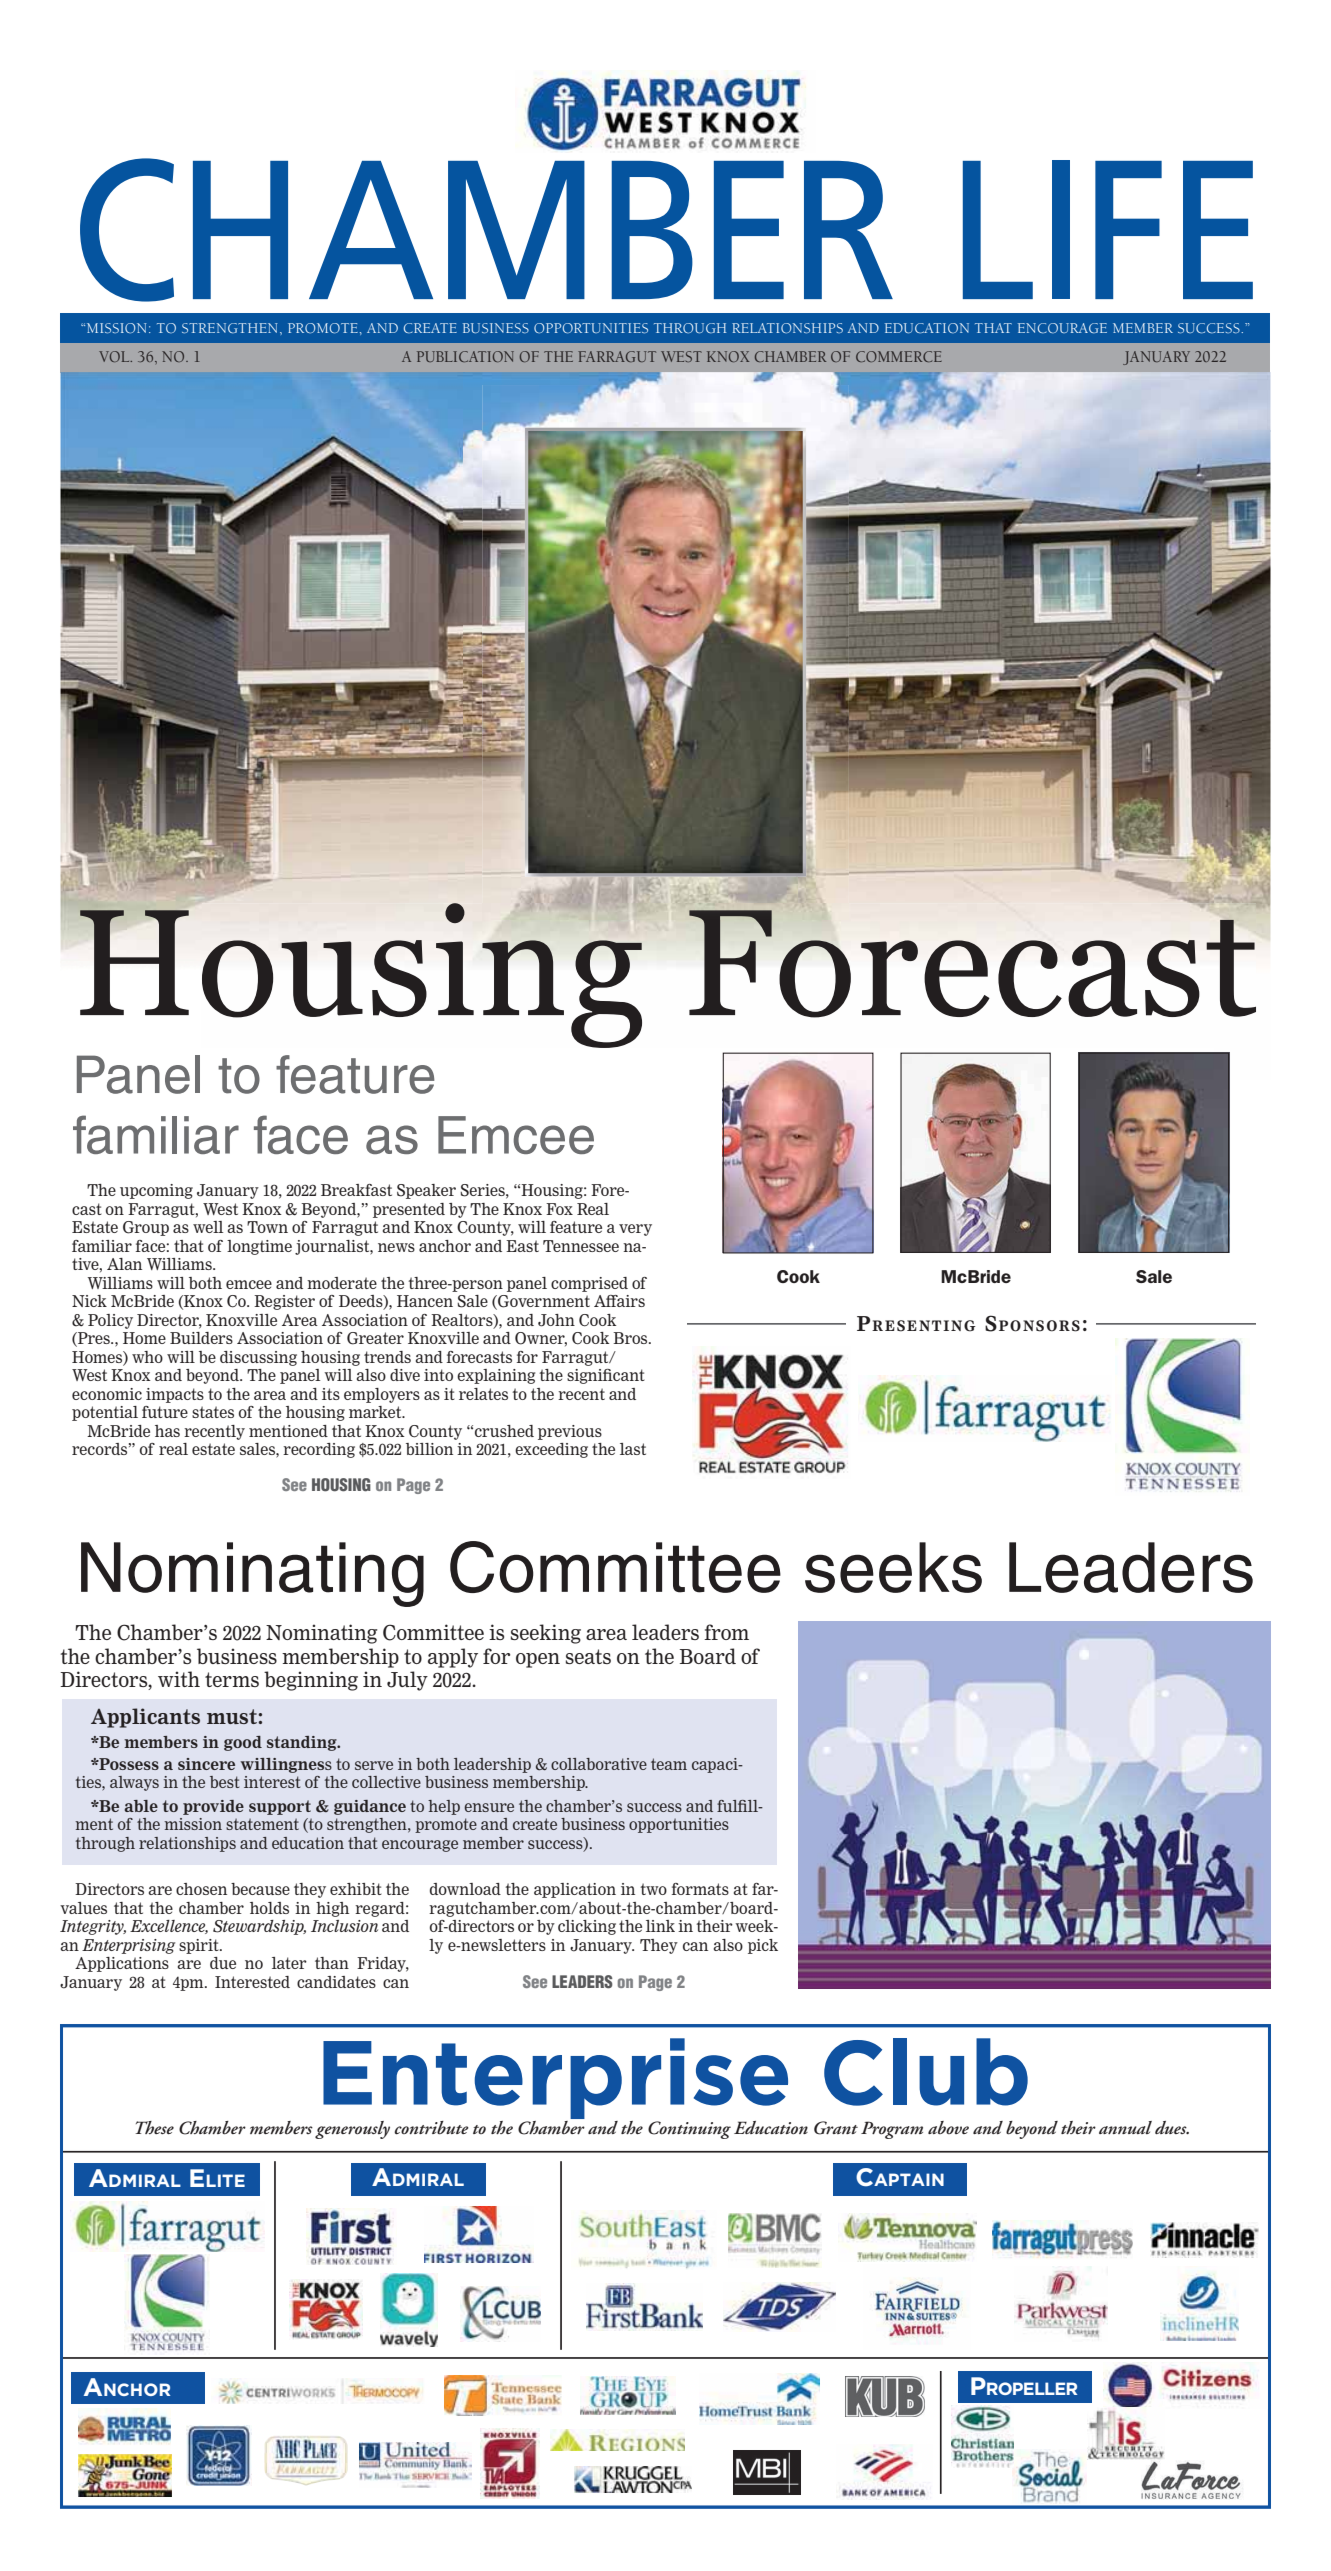  I want to click on last, so click(633, 1449).
